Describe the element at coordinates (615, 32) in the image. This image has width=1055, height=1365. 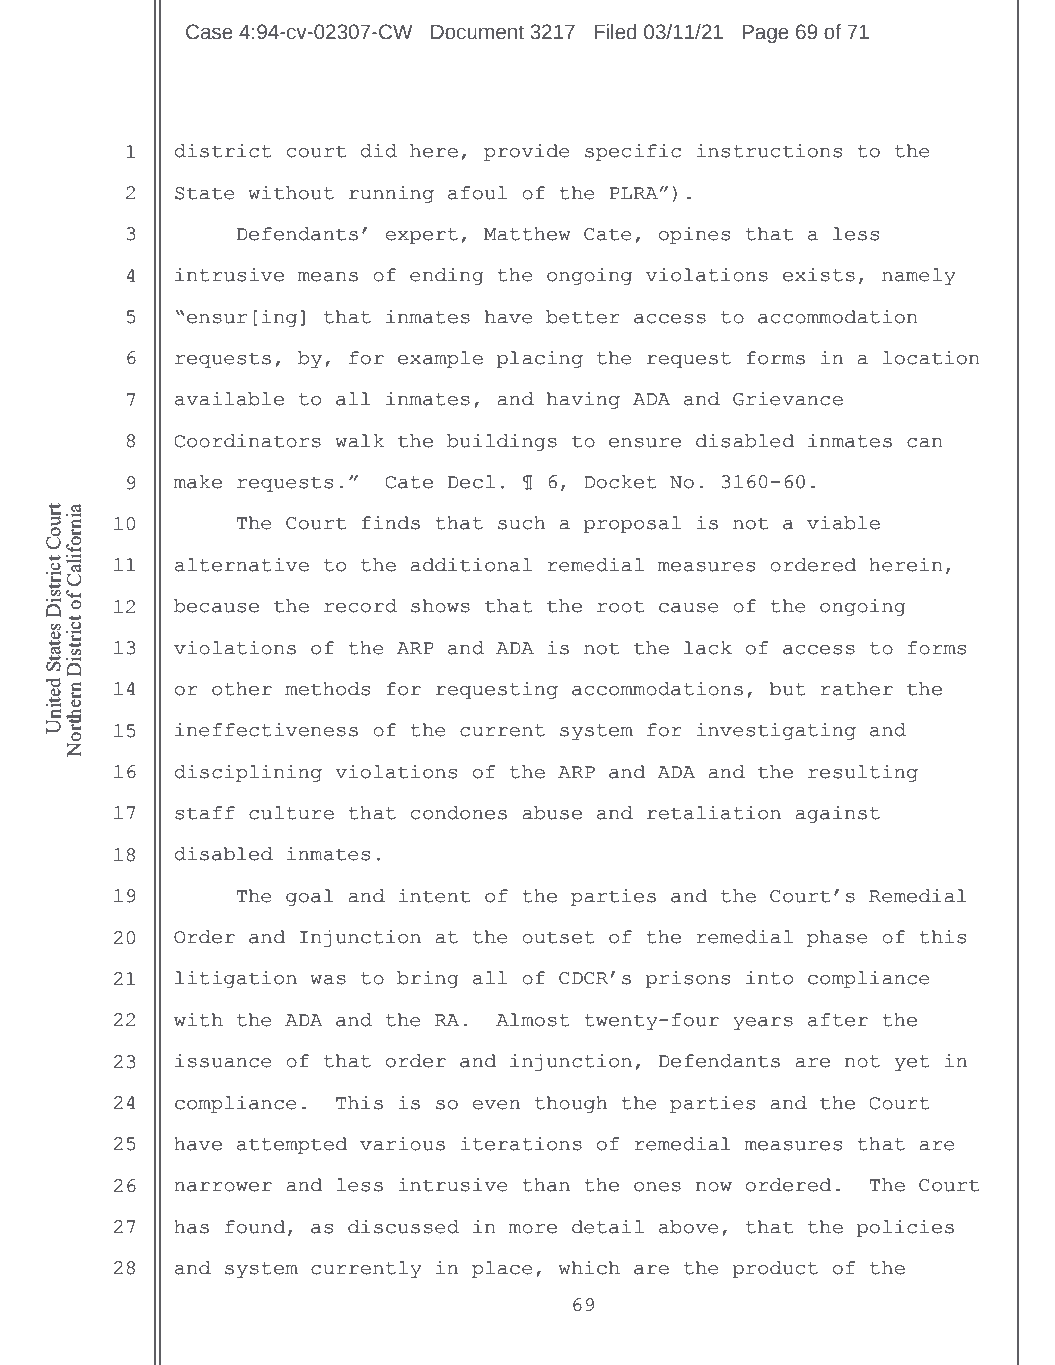
I see `Filed` at that location.
